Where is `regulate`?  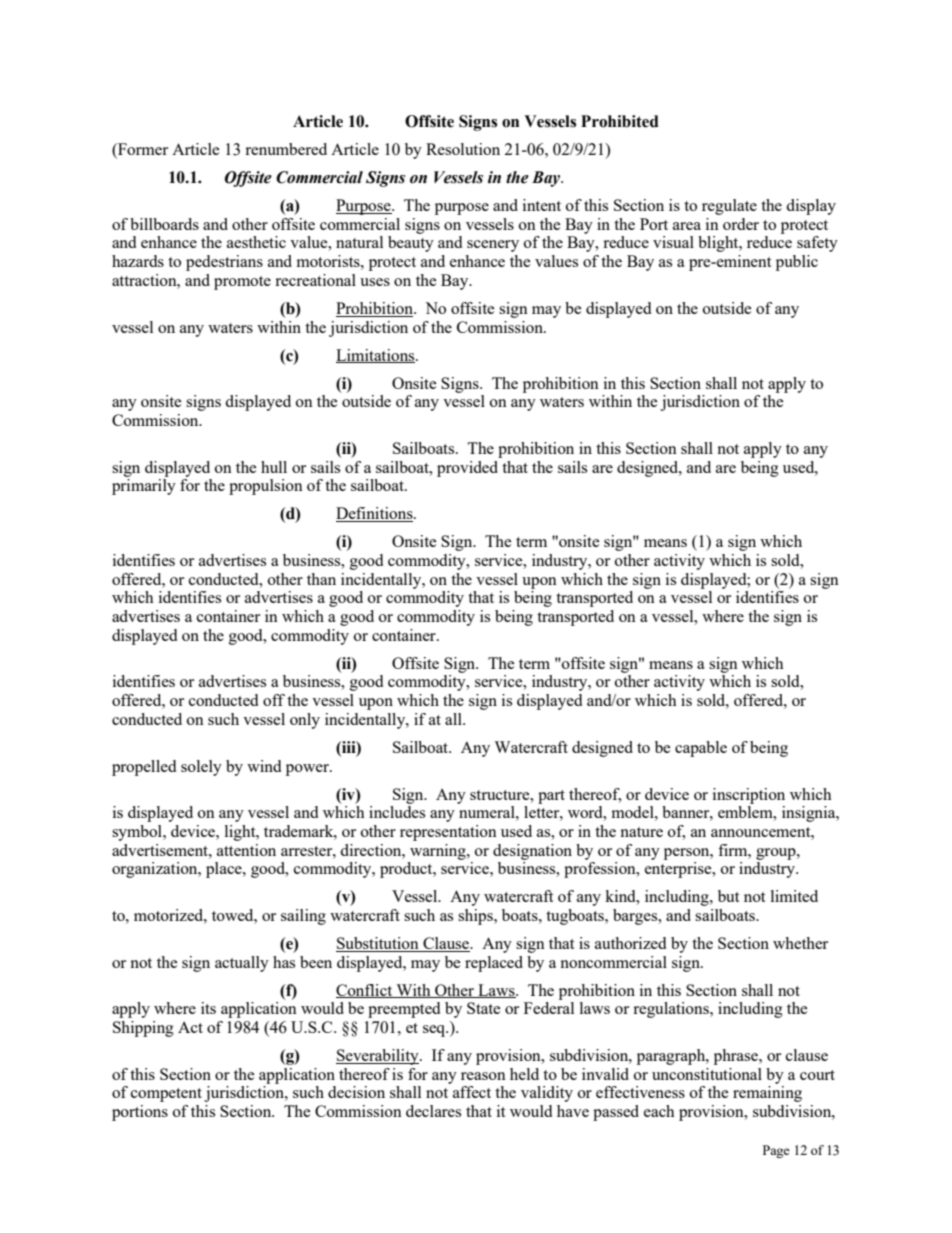
regulate is located at coordinates (729, 207).
